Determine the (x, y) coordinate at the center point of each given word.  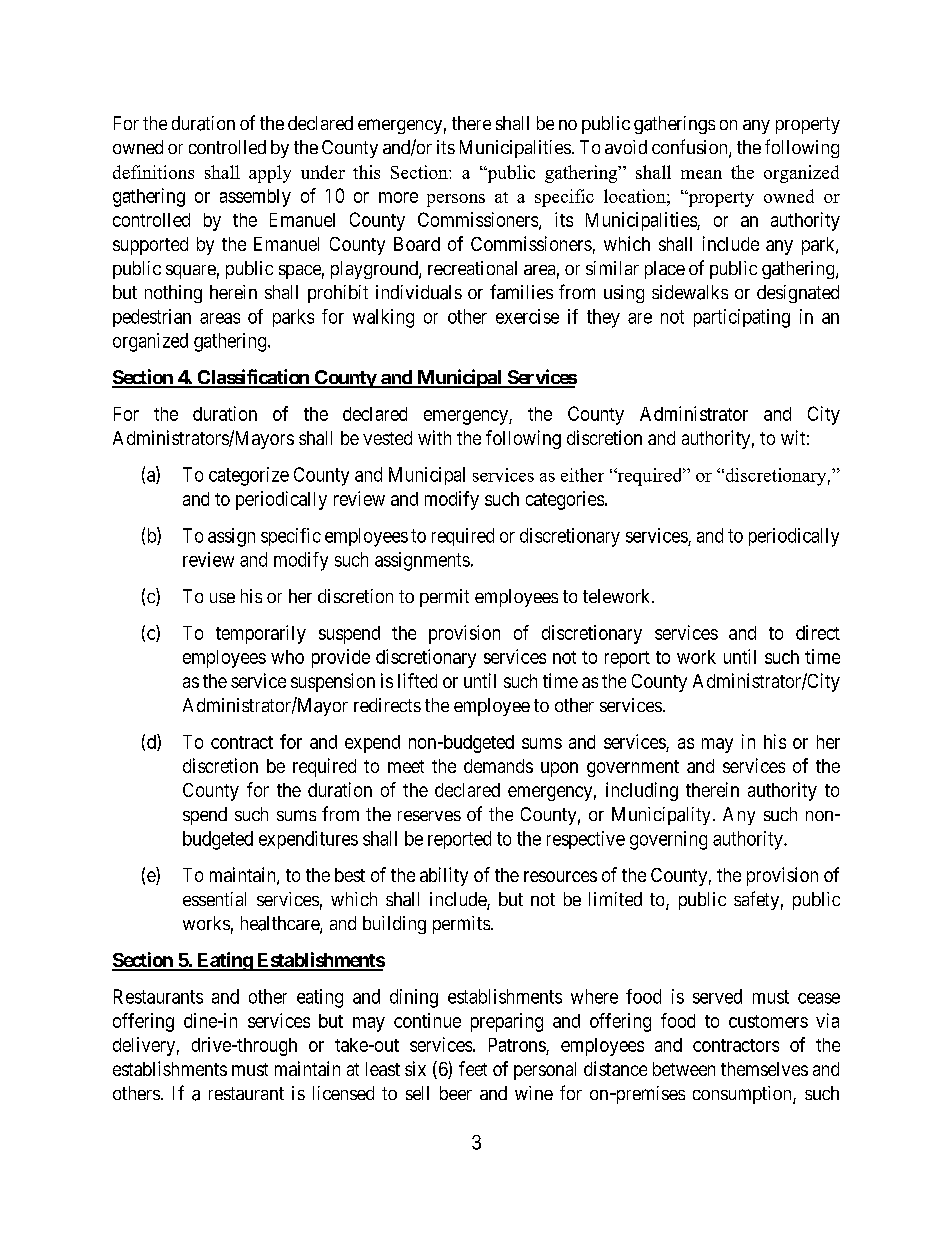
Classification (253, 378)
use (222, 598)
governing (668, 840)
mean (701, 174)
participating (742, 318)
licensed (343, 1093)
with (434, 437)
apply (270, 174)
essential (214, 899)
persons (456, 200)
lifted (417, 680)
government (633, 768)
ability (444, 876)
